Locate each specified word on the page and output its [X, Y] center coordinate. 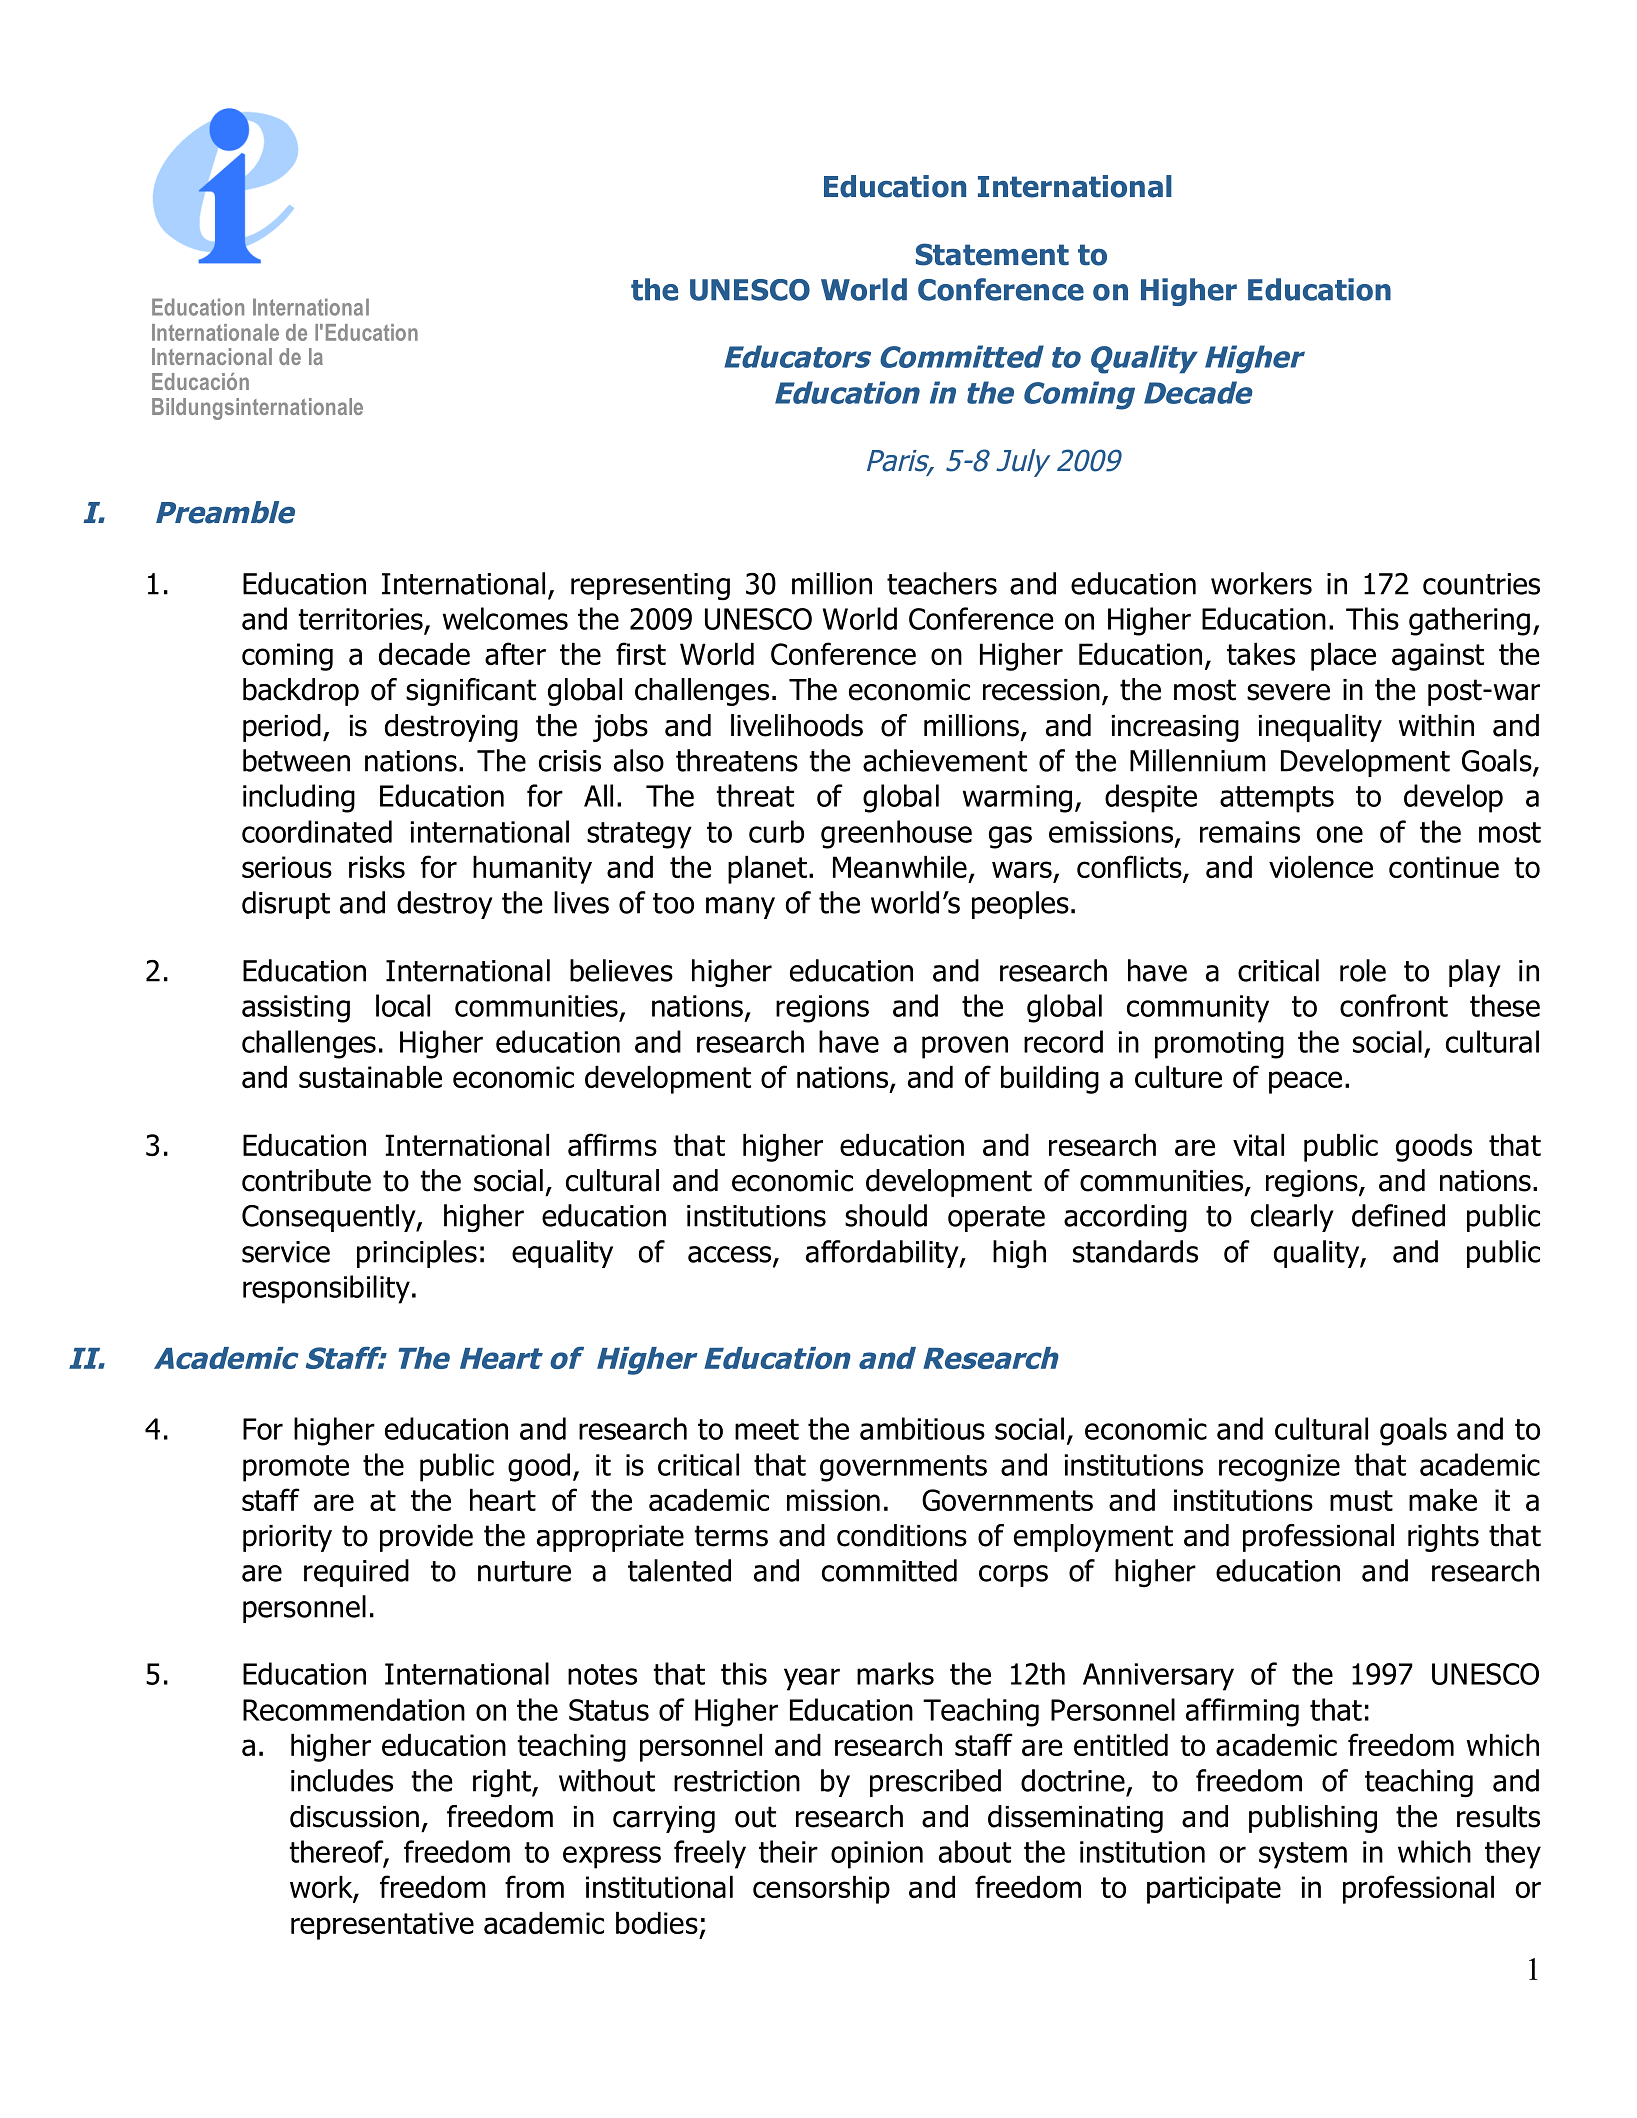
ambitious [922, 1428]
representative [382, 1926]
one [1340, 834]
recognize [1279, 1468]
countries [1481, 584]
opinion [877, 1855]
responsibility [326, 1289]
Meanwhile [900, 867]
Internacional [212, 356]
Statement [992, 254]
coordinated [317, 831]
